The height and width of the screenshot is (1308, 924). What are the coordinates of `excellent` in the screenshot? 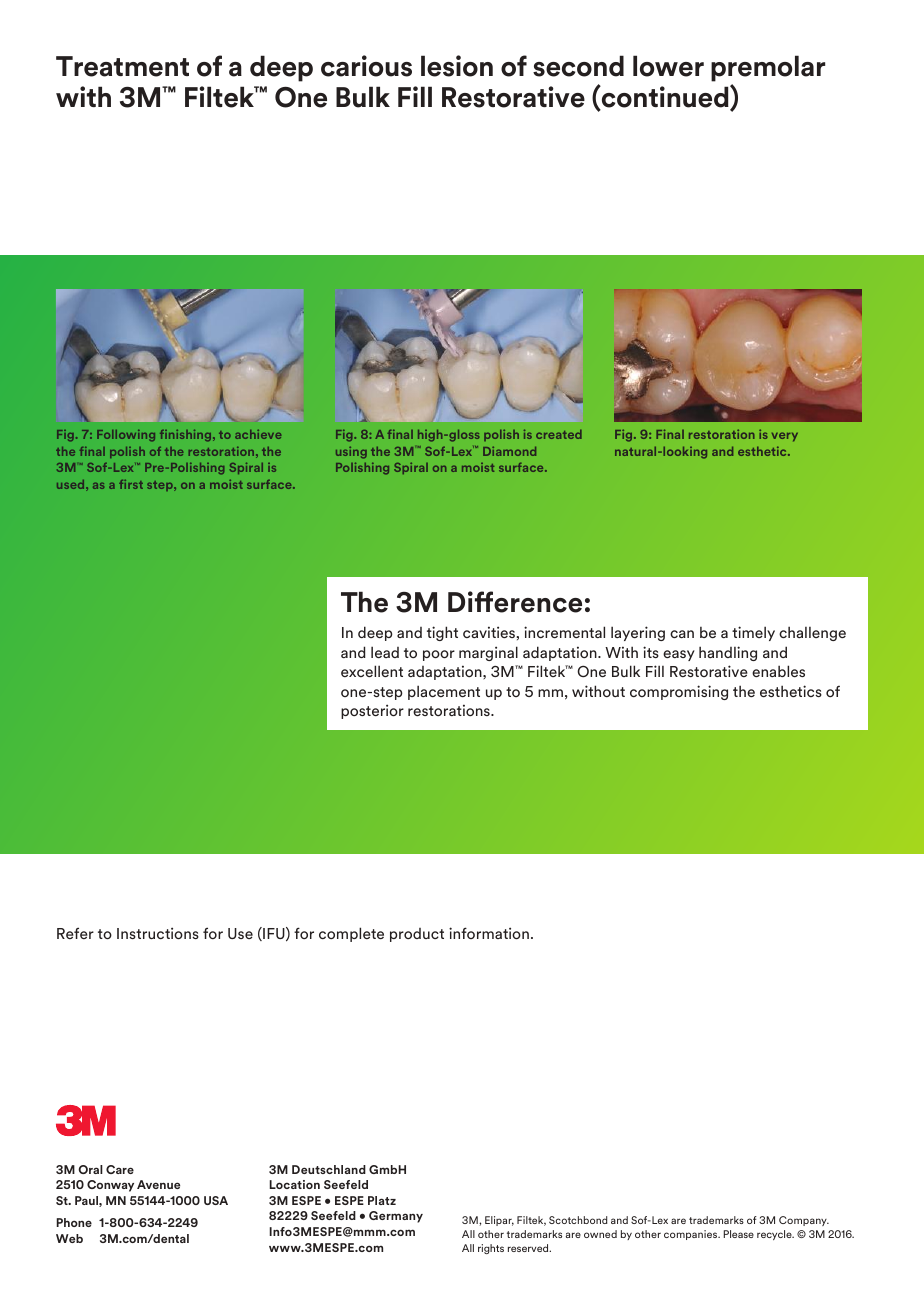 It's located at (372, 671).
